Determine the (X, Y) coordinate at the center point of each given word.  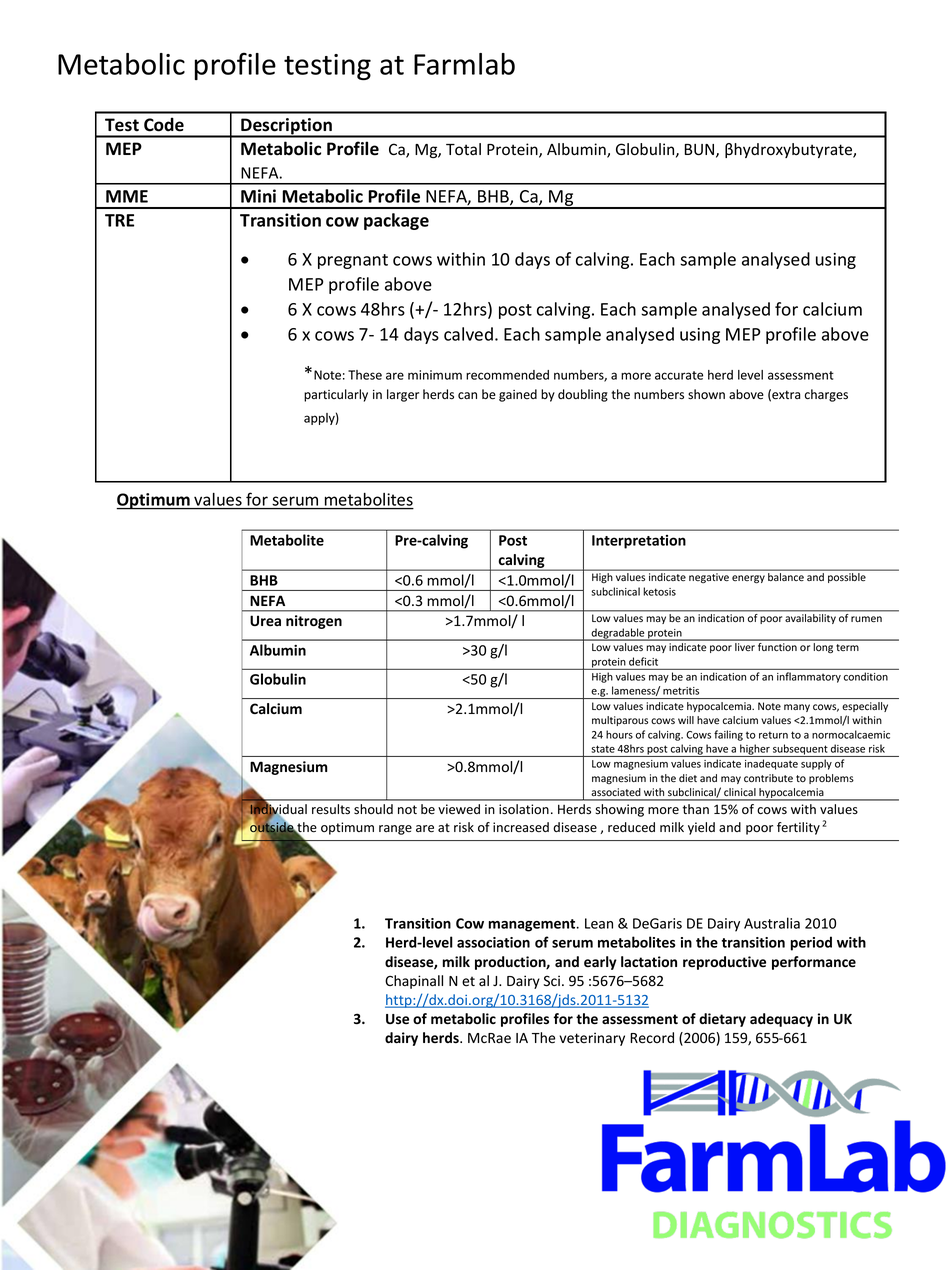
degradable (618, 634)
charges (826, 395)
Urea (265, 621)
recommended (507, 375)
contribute (768, 778)
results (331, 809)
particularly (336, 395)
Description (286, 127)
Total (463, 149)
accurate (679, 375)
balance (786, 577)
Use (397, 1019)
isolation (524, 809)
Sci (552, 981)
